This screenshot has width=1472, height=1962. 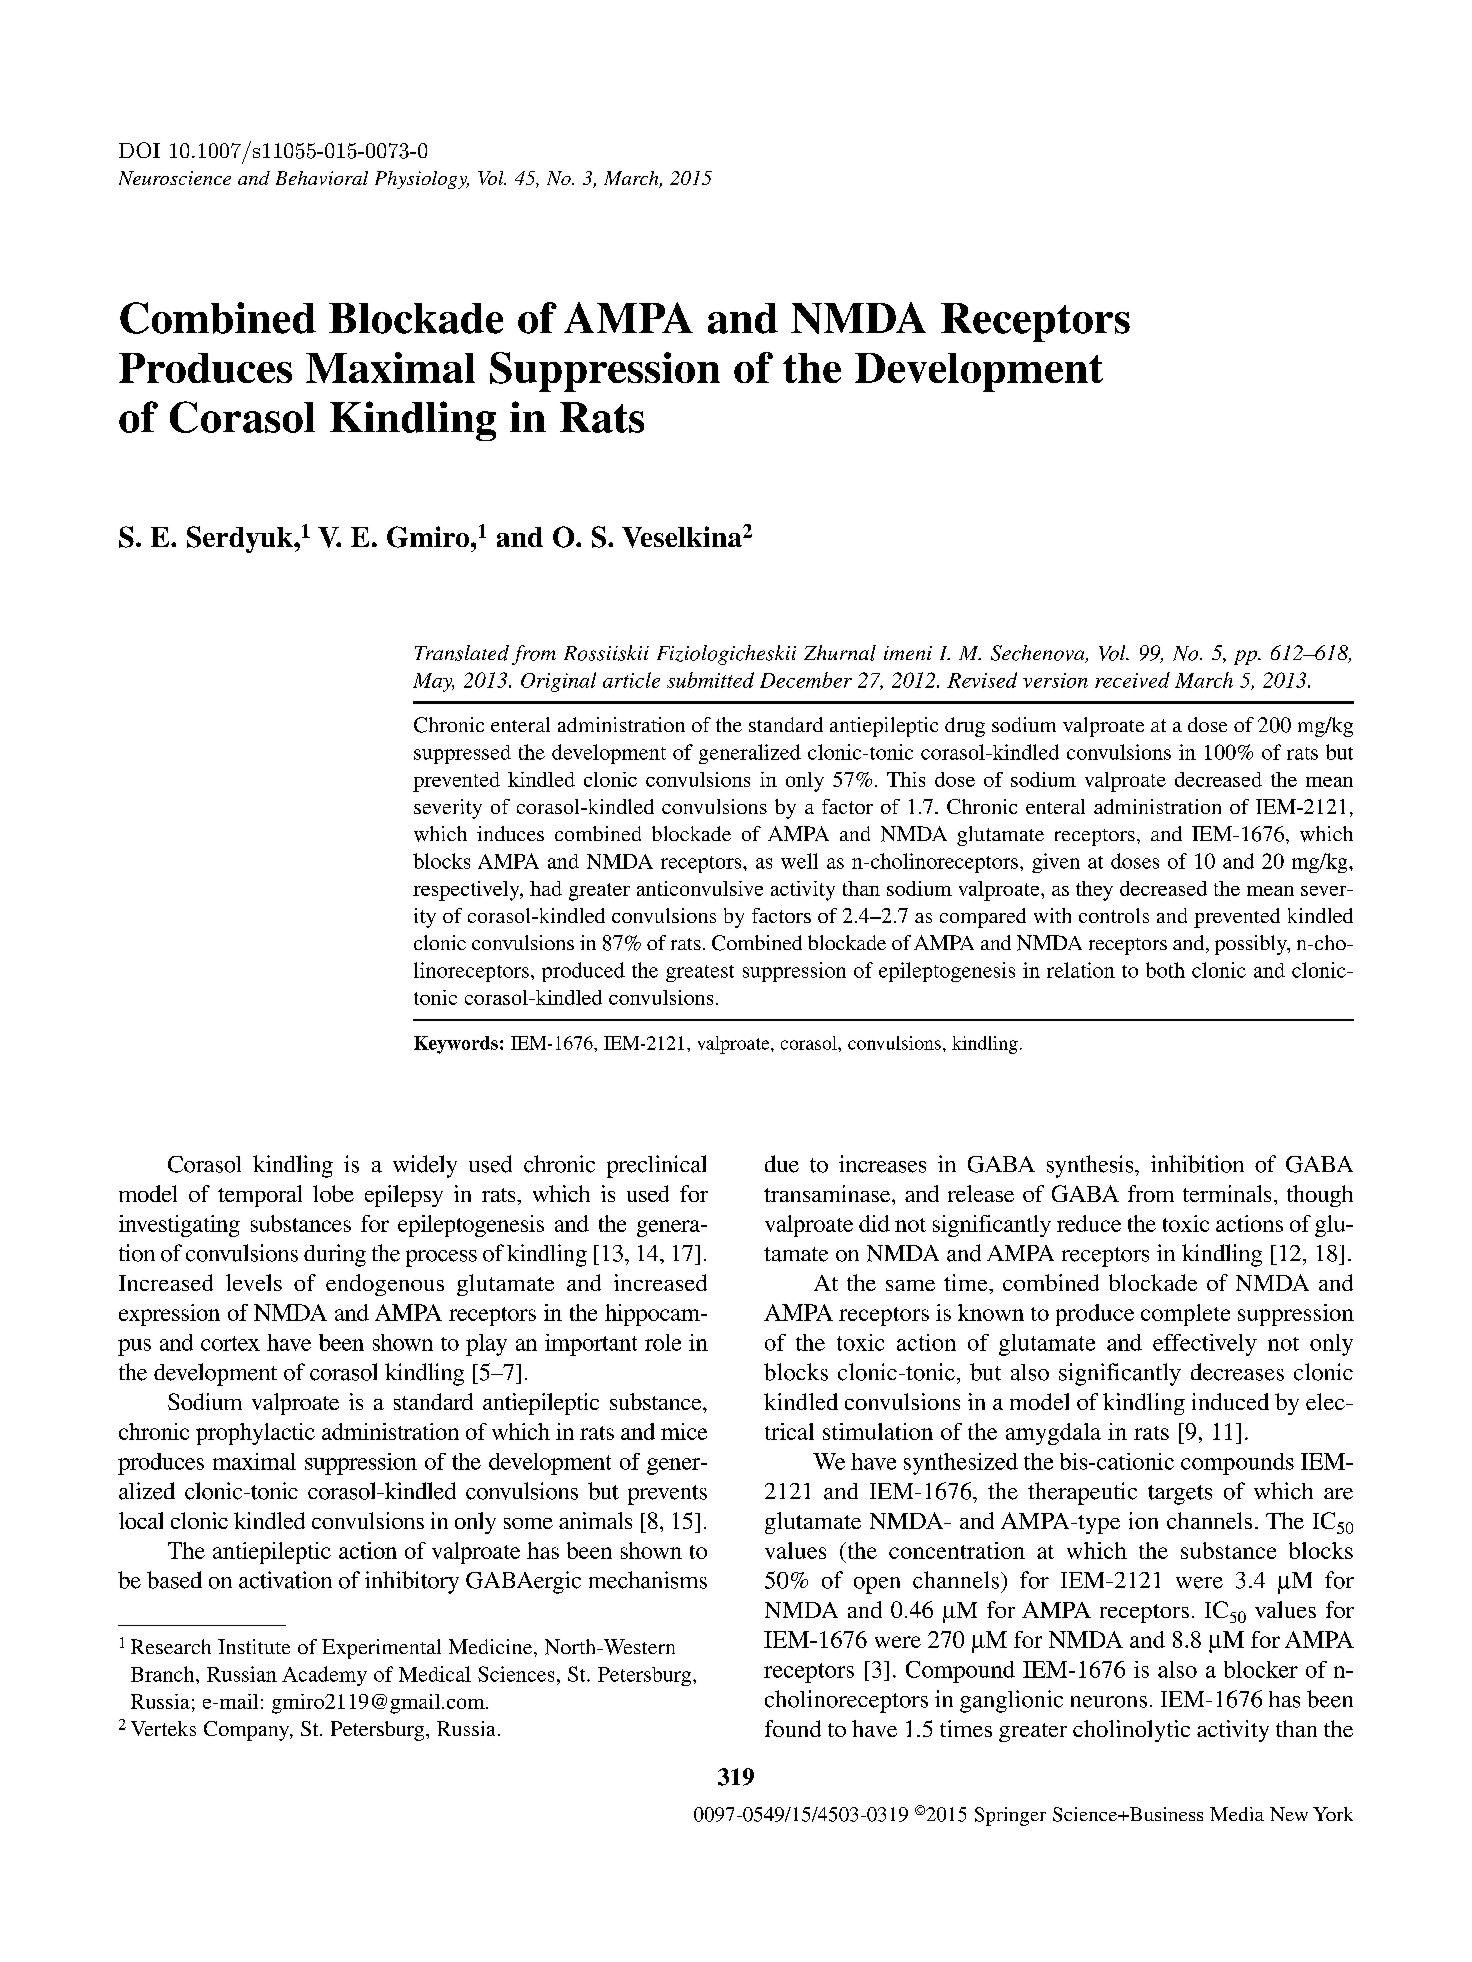 What do you see at coordinates (1237, 1814) in the screenshot?
I see `Media` at bounding box center [1237, 1814].
